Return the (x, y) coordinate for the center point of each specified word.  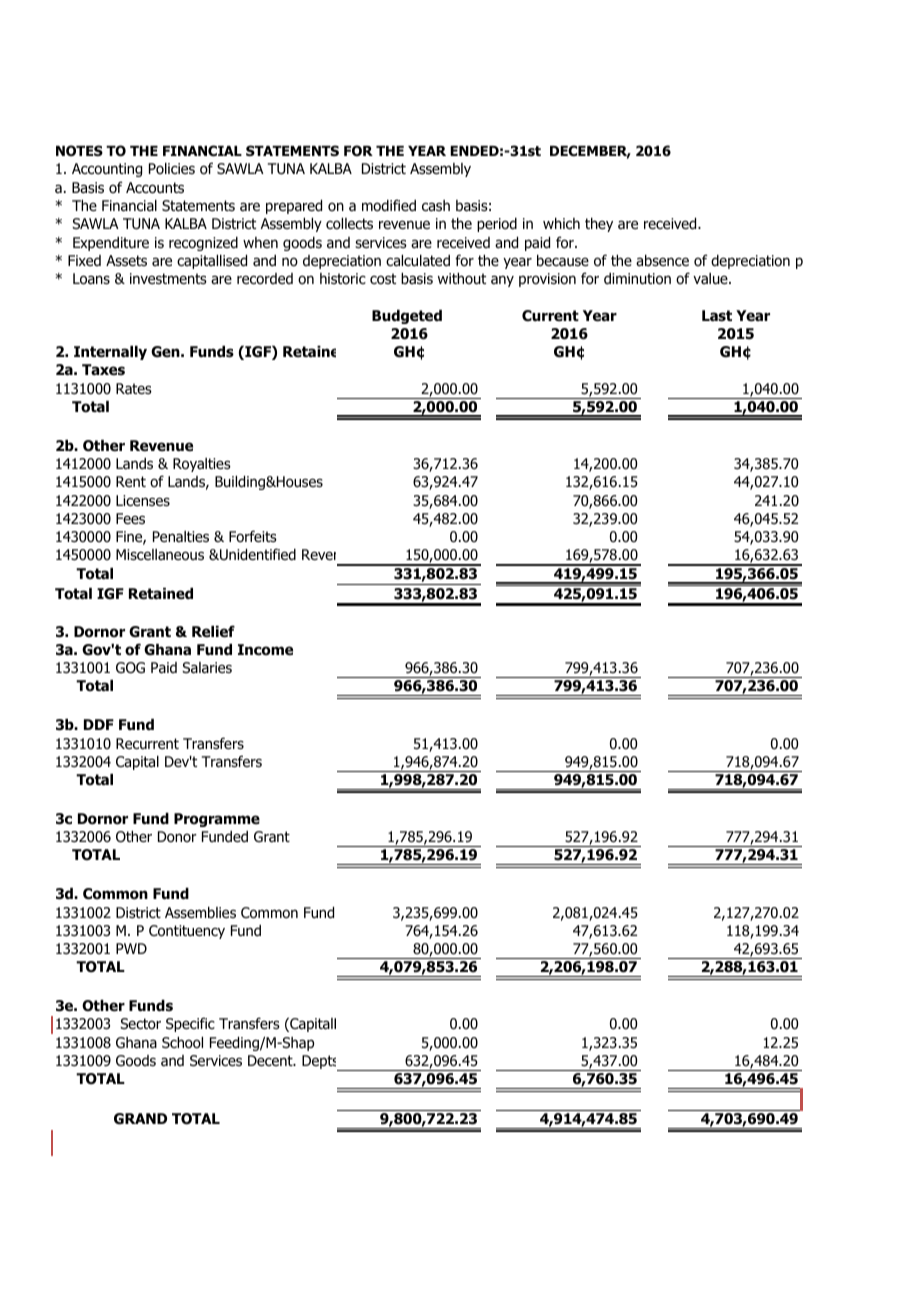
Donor (177, 837)
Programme (217, 820)
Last (717, 316)
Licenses (143, 500)
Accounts (155, 188)
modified (389, 205)
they (599, 225)
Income (265, 650)
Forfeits (253, 536)
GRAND (140, 1119)
